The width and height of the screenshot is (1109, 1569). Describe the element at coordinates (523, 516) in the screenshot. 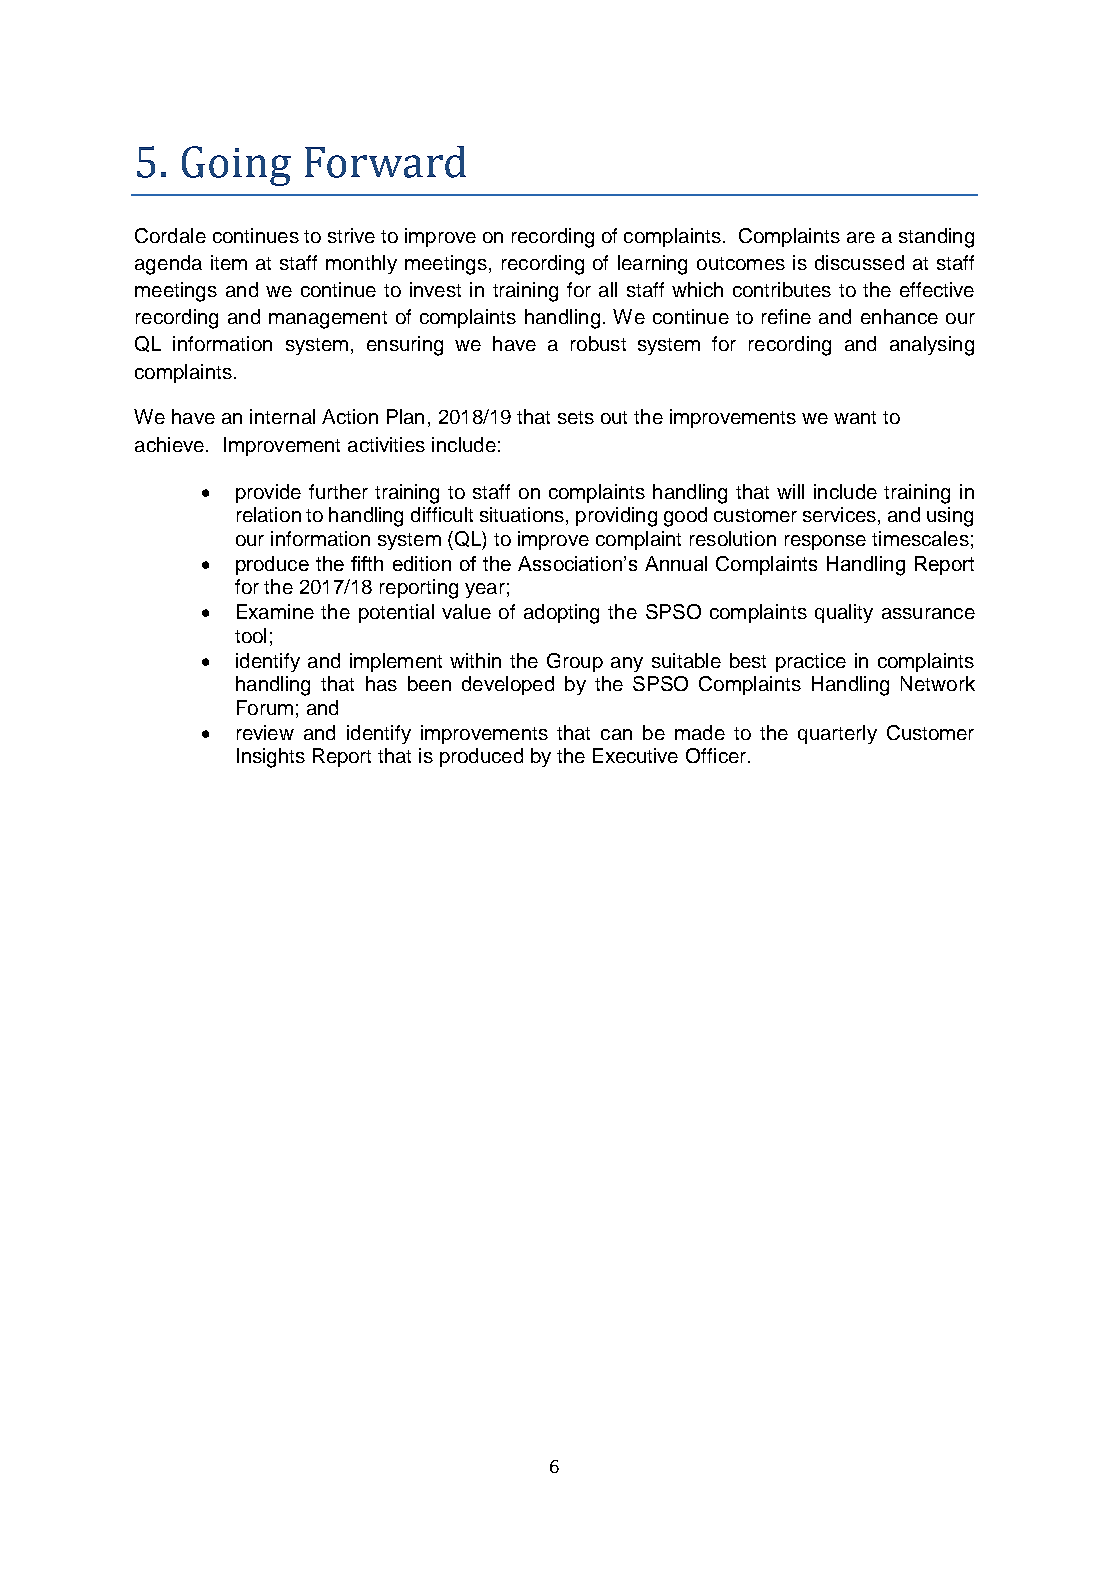

I see `situations` at that location.
